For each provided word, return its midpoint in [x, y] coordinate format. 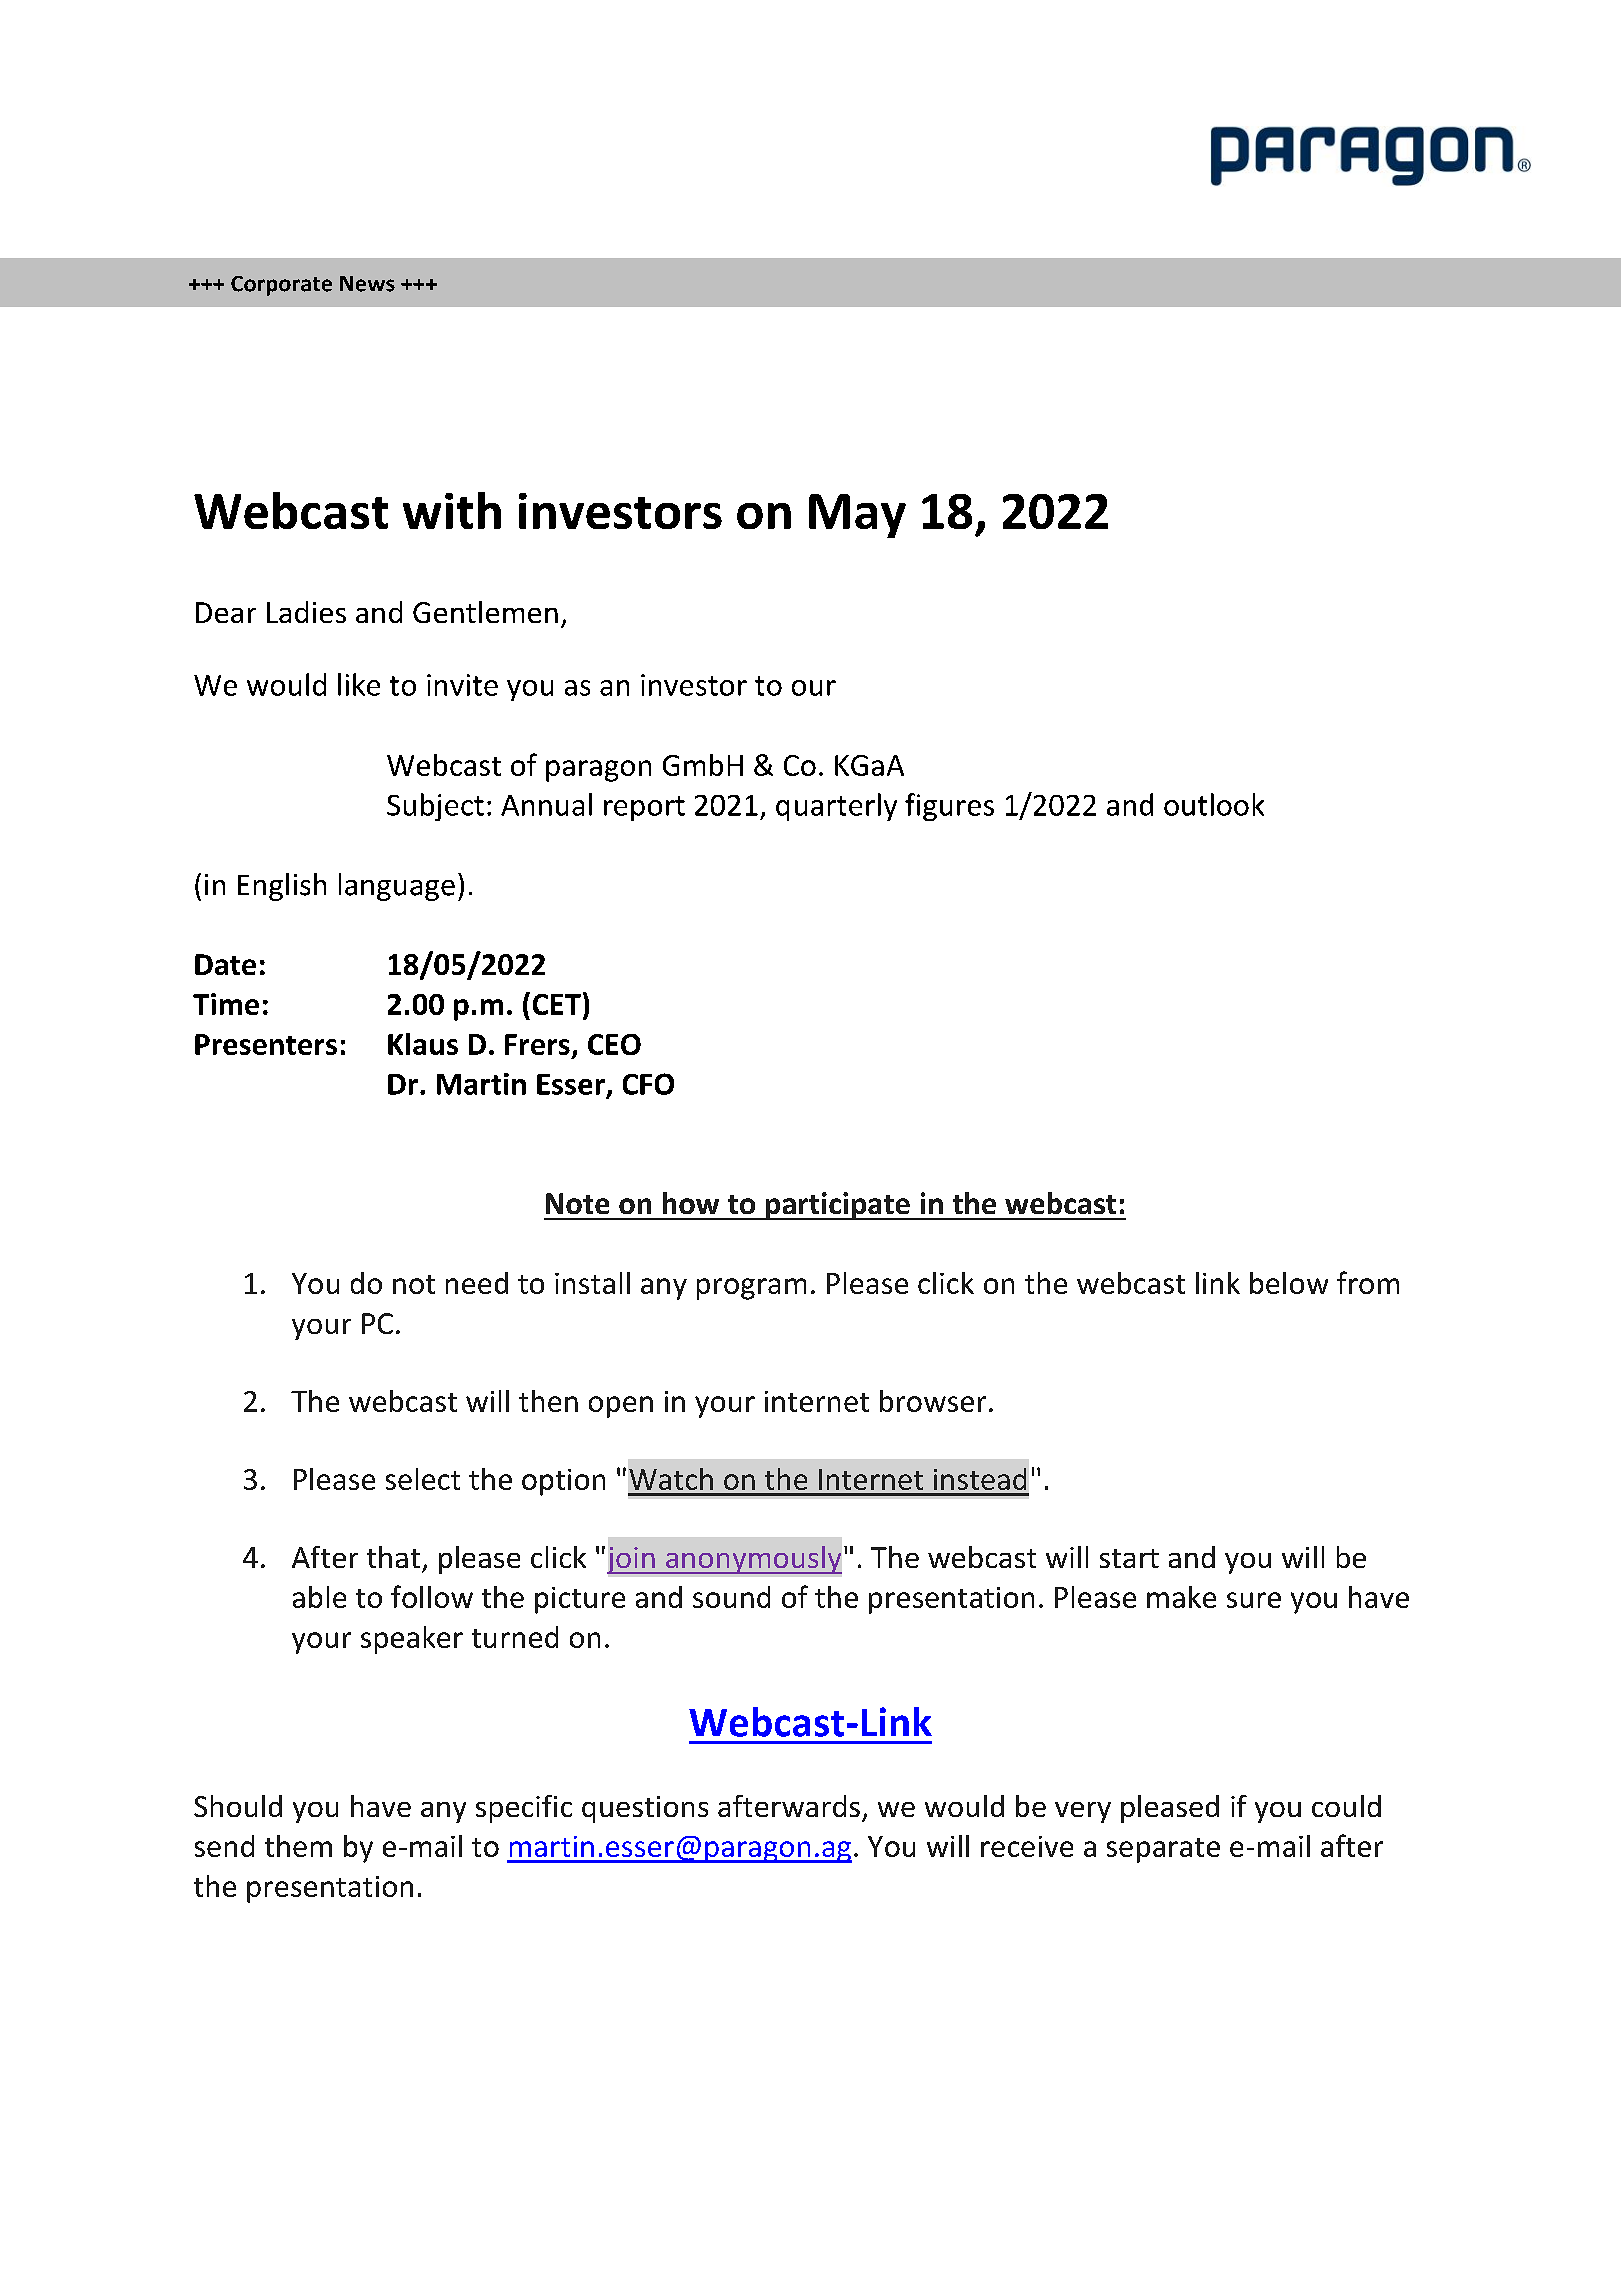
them [298, 1846]
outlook [1214, 804]
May [857, 516]
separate [1163, 1850]
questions [645, 1809]
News [367, 284]
